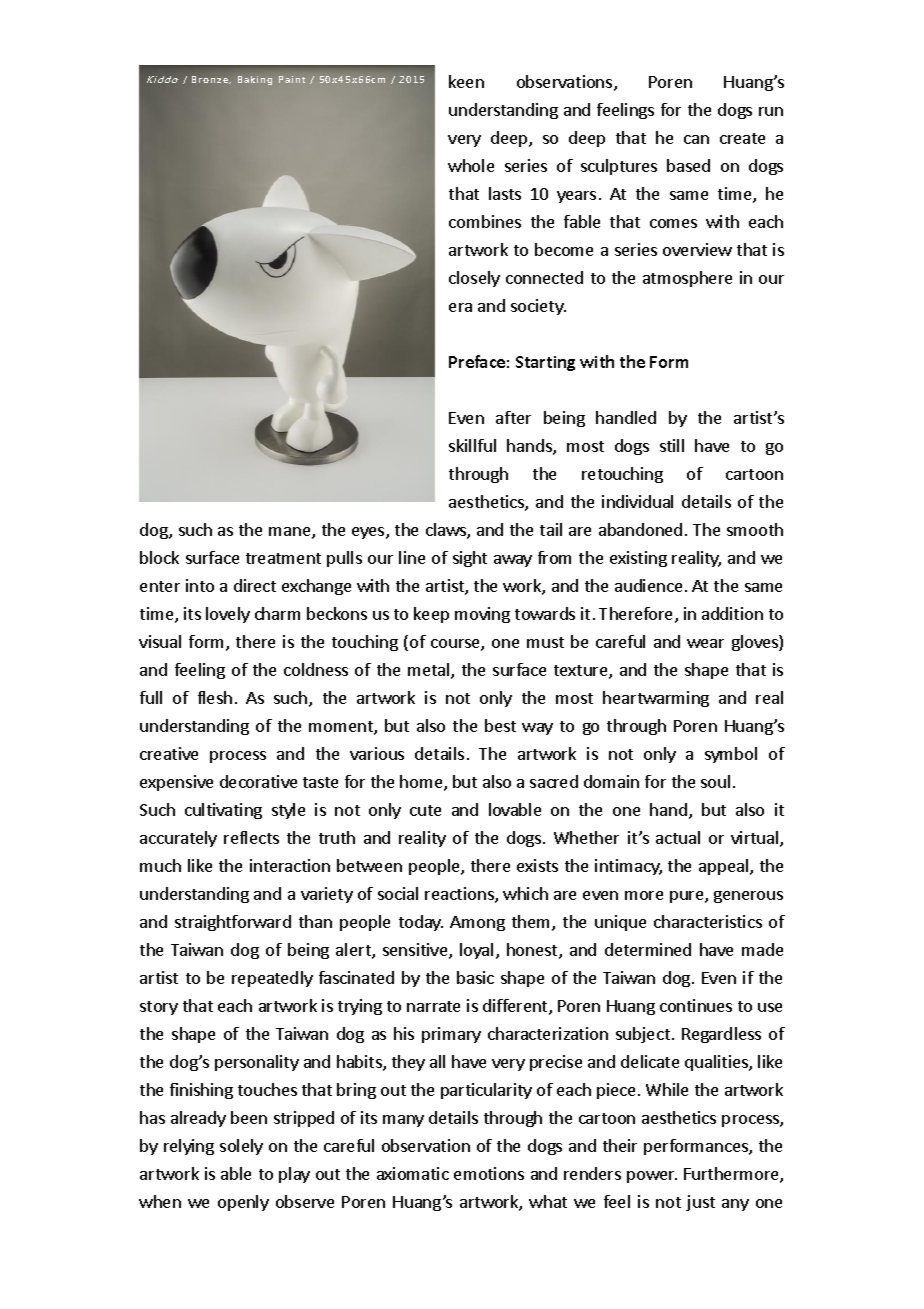 The width and height of the screenshot is (924, 1309). Describe the element at coordinates (705, 643) in the screenshot. I see `wear` at that location.
